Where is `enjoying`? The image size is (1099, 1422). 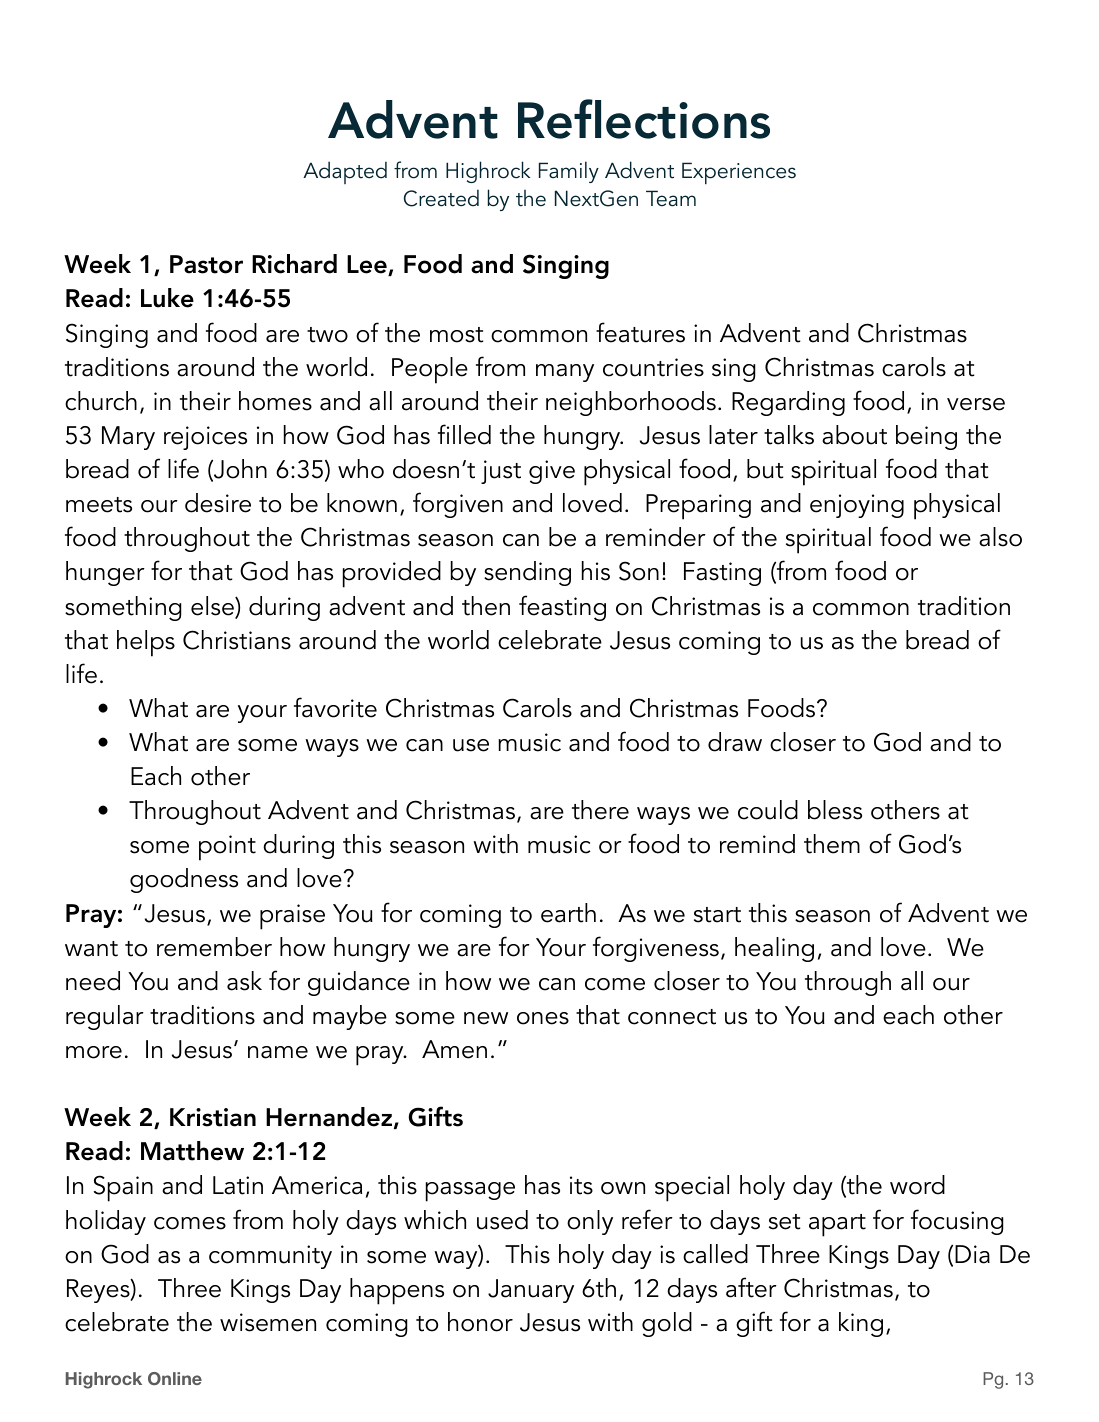
enjoying is located at coordinates (857, 506).
